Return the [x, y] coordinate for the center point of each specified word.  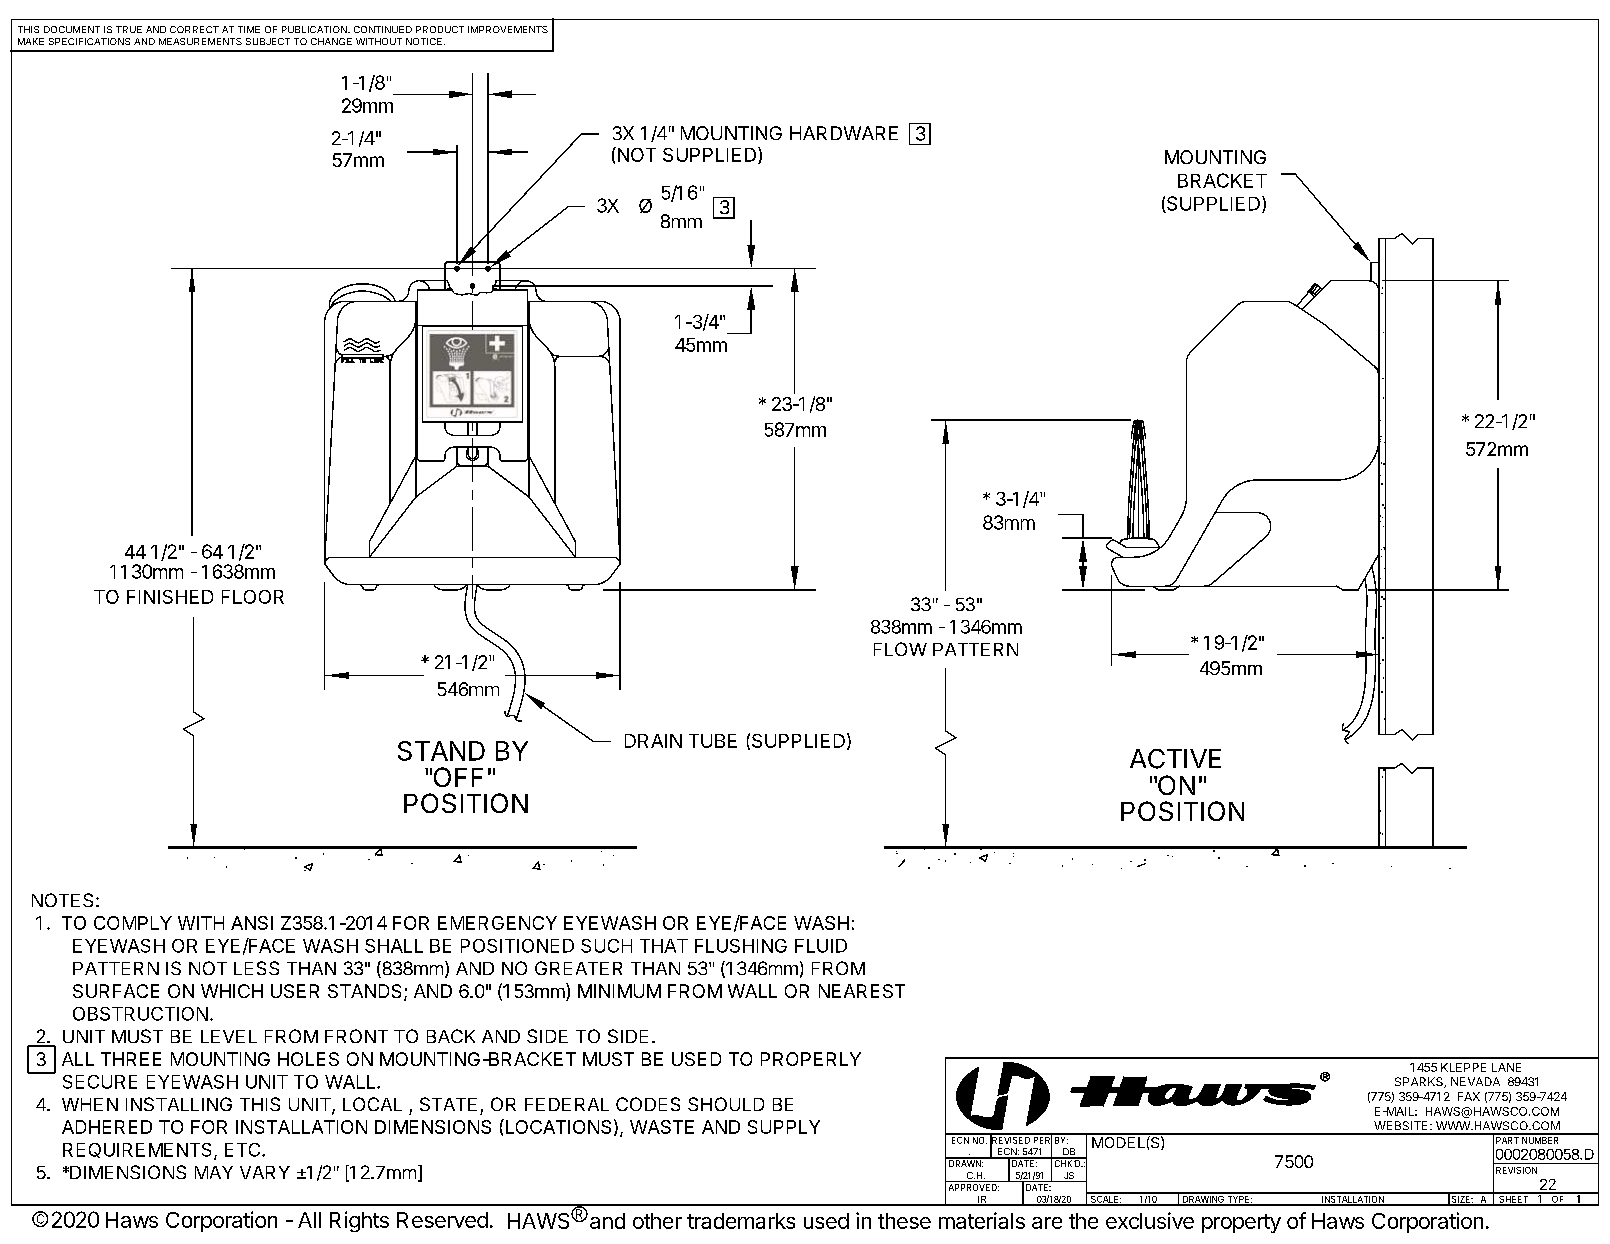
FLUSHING [741, 946]
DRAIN [653, 741]
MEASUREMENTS [200, 41]
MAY [214, 1172]
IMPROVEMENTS [508, 29]
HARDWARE [844, 133]
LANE [1506, 1067]
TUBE [713, 741]
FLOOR [253, 597]
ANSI [252, 923]
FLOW [900, 649]
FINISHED [170, 597]
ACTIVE [1175, 759]
